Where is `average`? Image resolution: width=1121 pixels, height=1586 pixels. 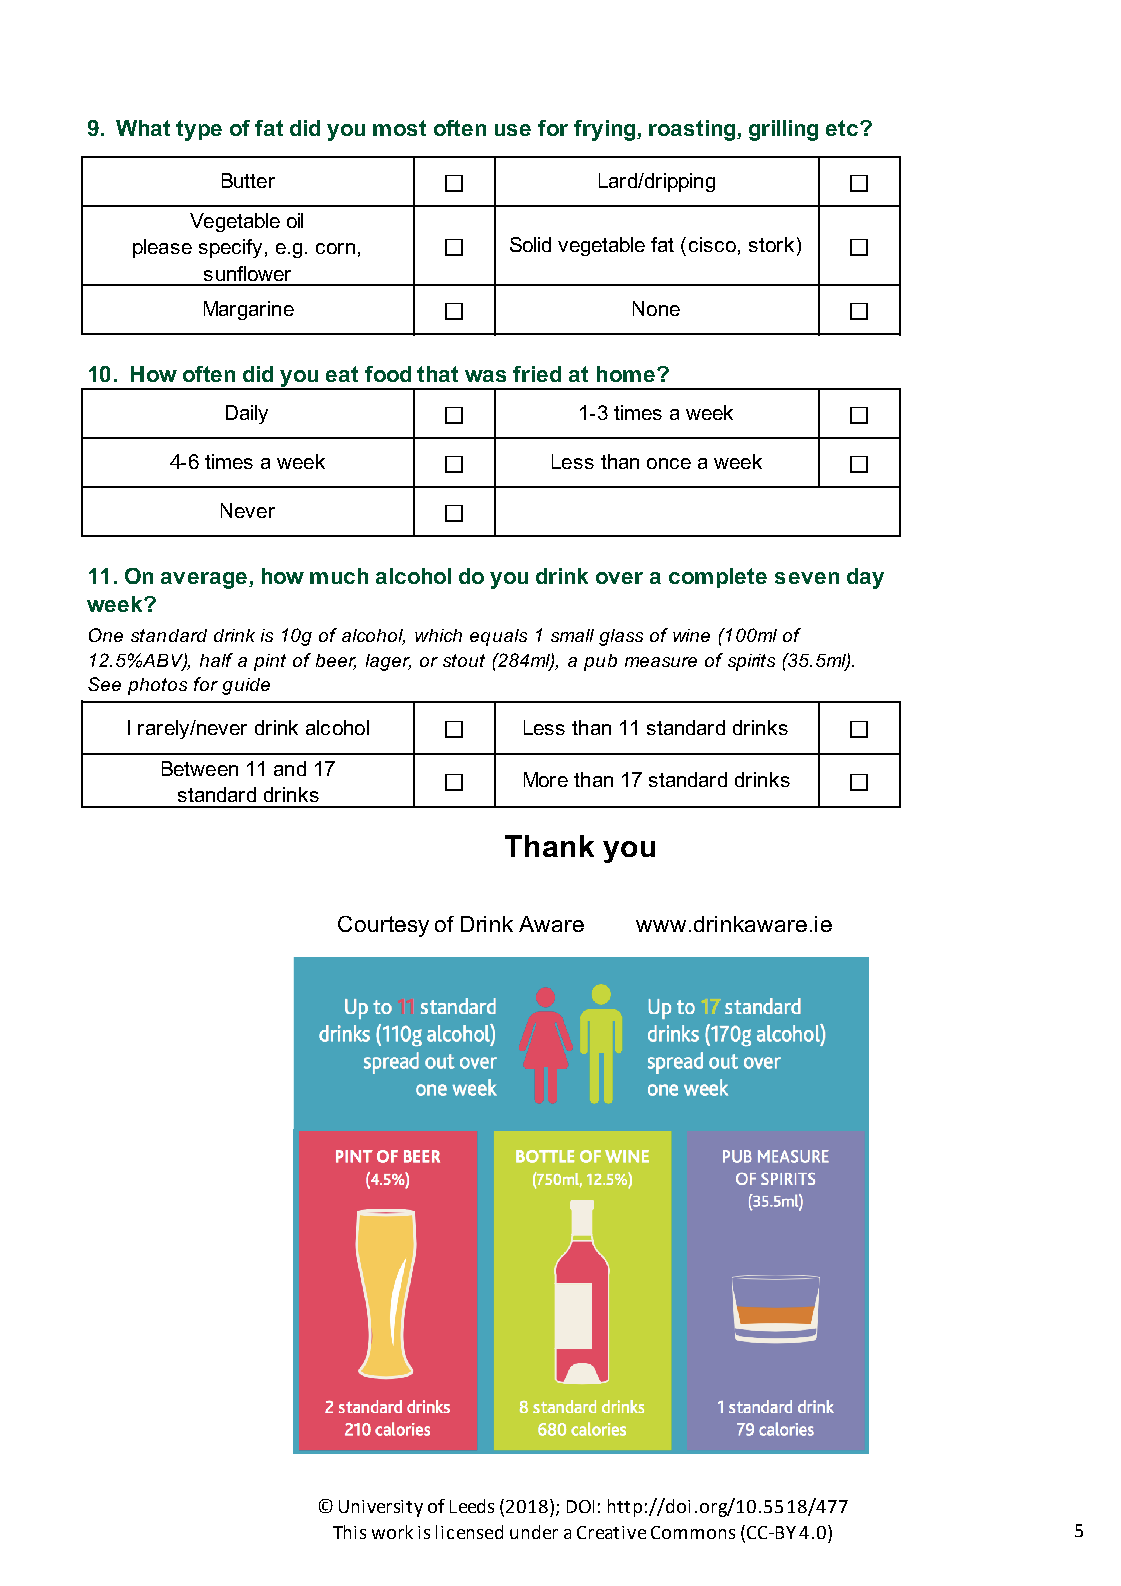 average is located at coordinates (205, 580).
